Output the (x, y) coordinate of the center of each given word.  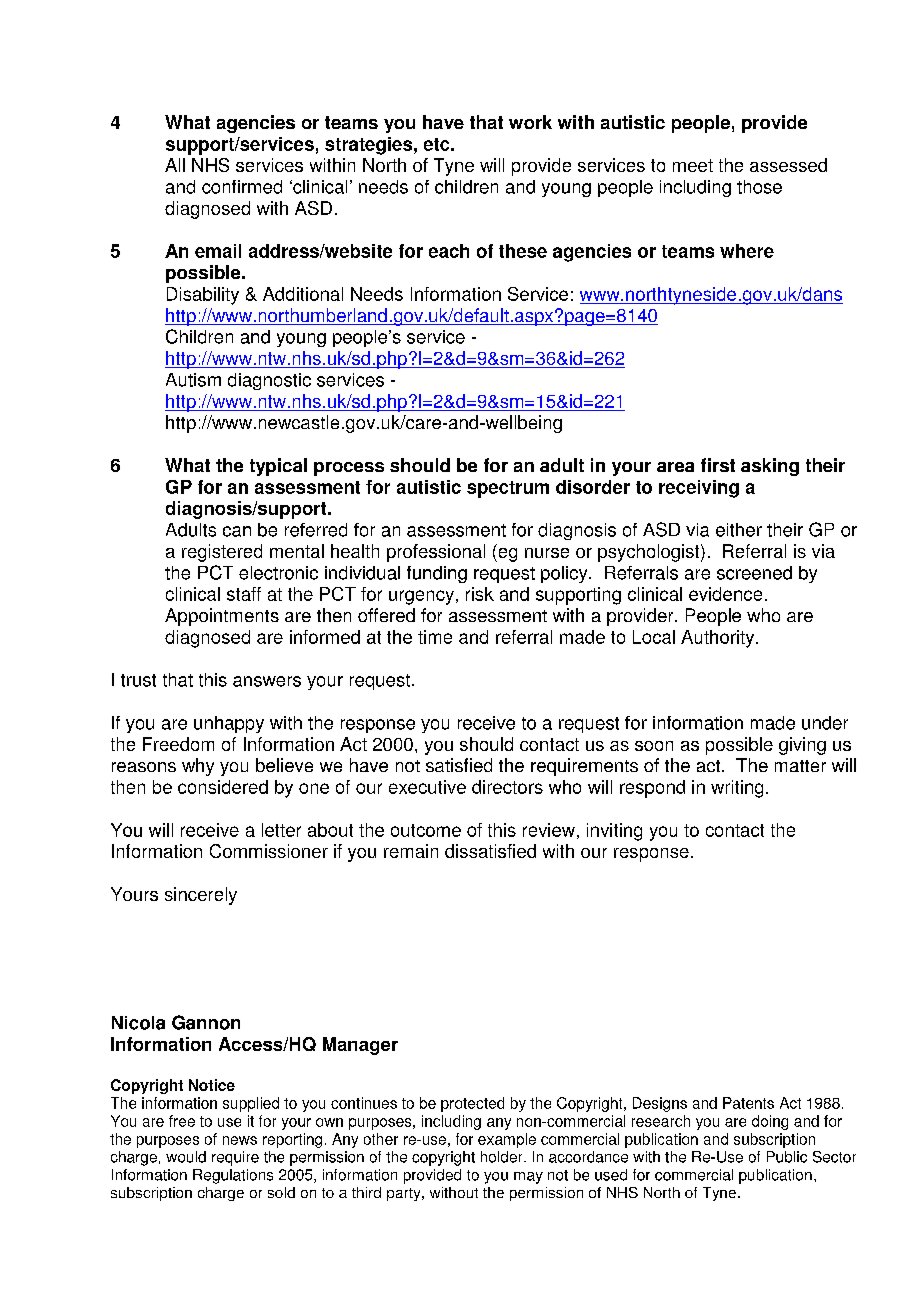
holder (503, 1157)
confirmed (242, 187)
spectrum (508, 489)
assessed (788, 165)
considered (223, 787)
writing (737, 789)
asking (770, 467)
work (530, 122)
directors (507, 787)
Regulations (233, 1176)
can (237, 531)
